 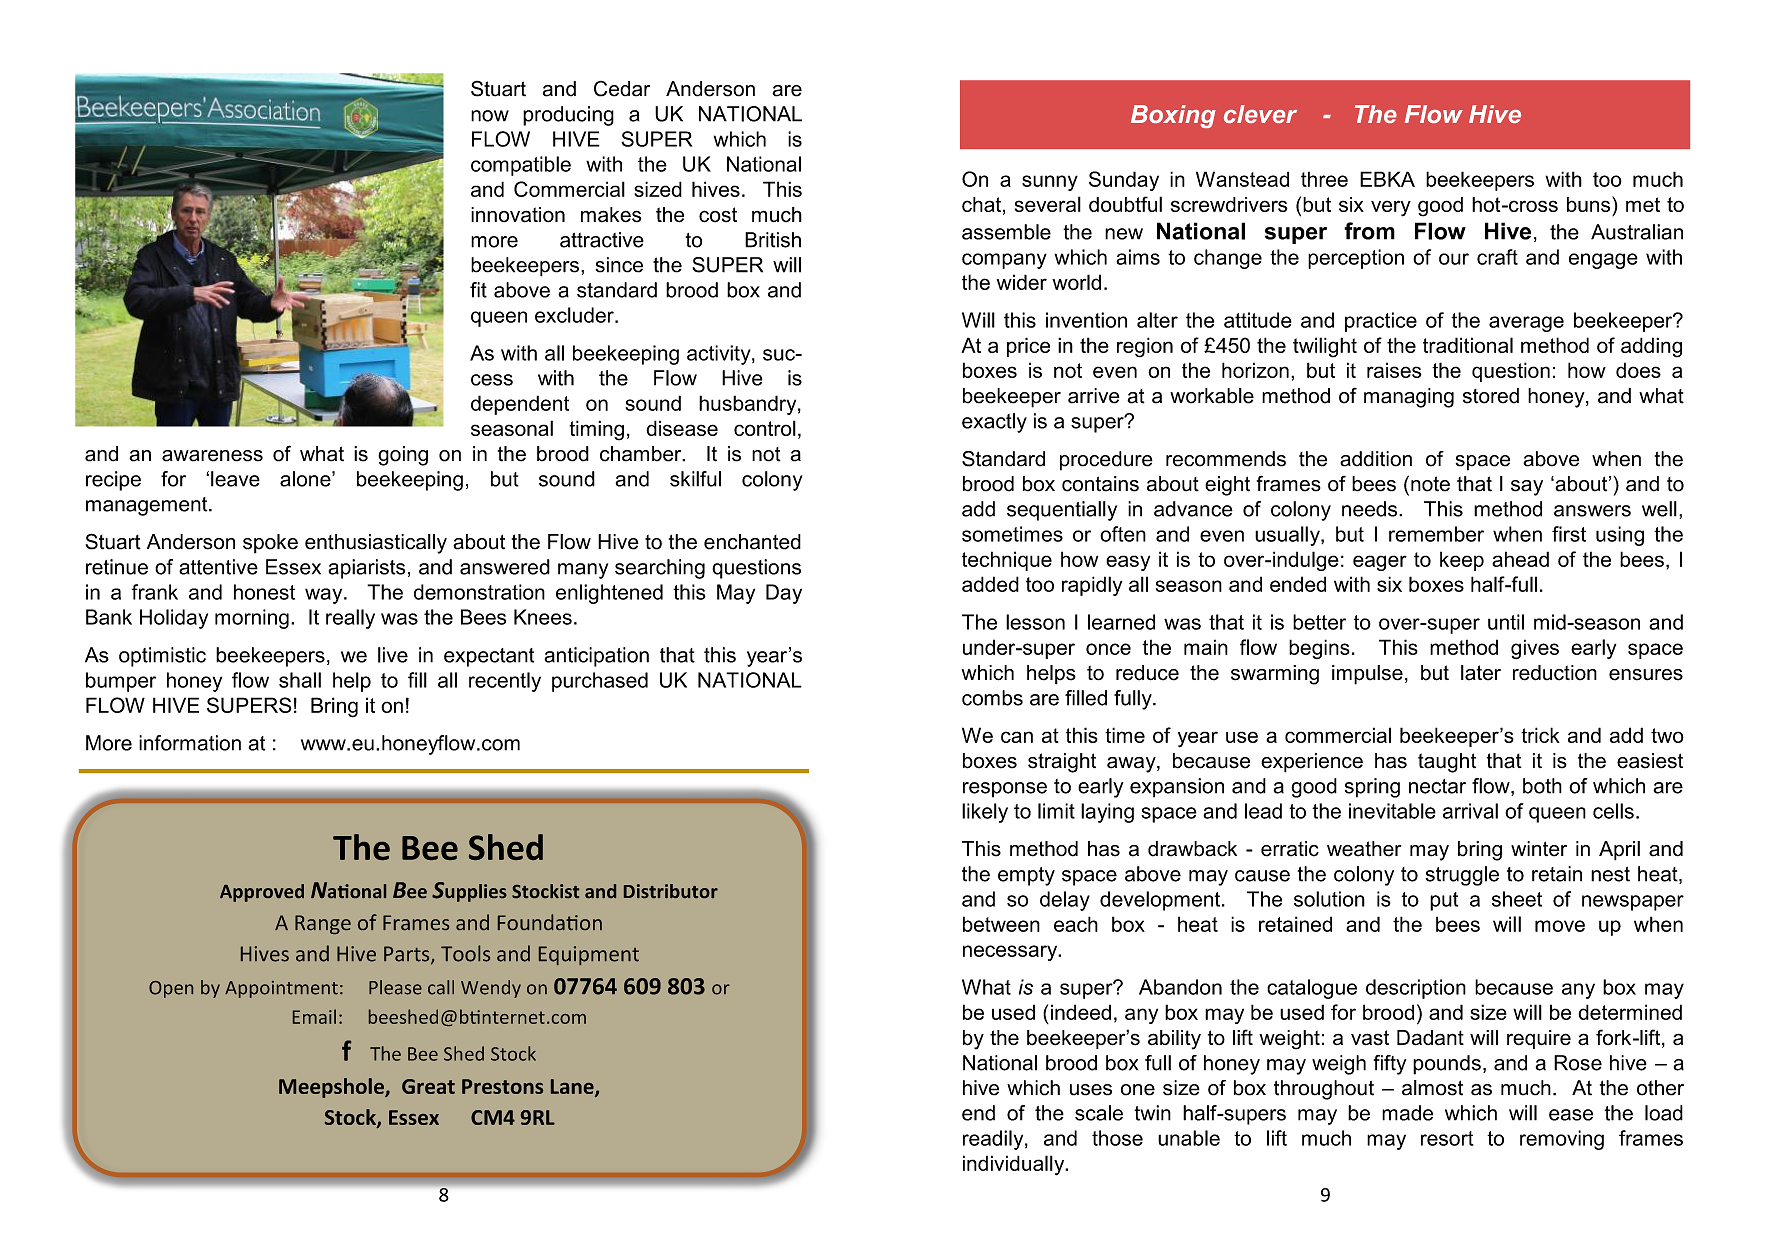 What do you see at coordinates (490, 116) in the page?
I see `now` at bounding box center [490, 116].
